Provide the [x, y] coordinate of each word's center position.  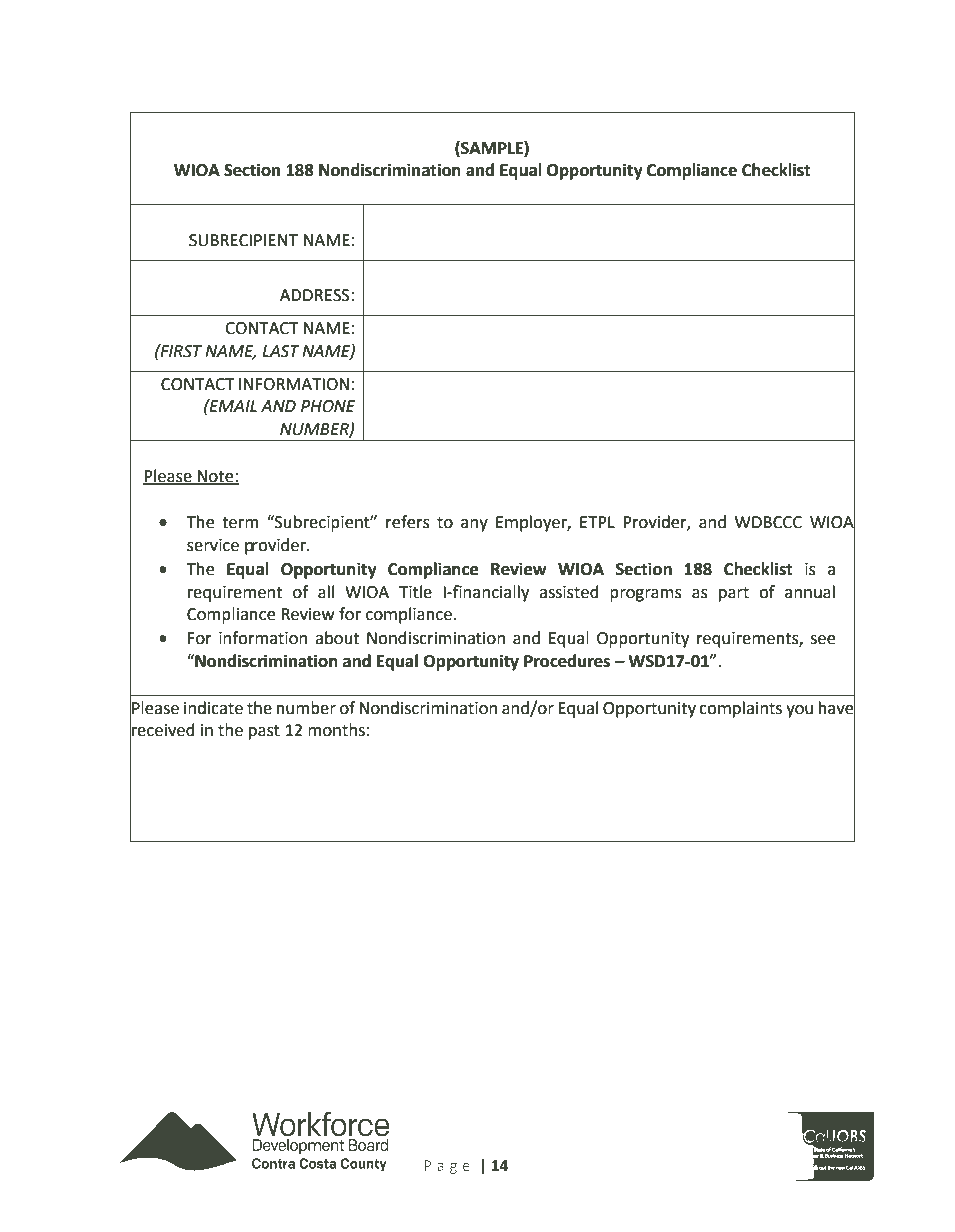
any [474, 525]
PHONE [328, 406]
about [337, 638]
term [240, 523]
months [336, 730]
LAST [281, 351]
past [264, 732]
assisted [569, 592]
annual [810, 592]
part [734, 594]
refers [408, 522]
